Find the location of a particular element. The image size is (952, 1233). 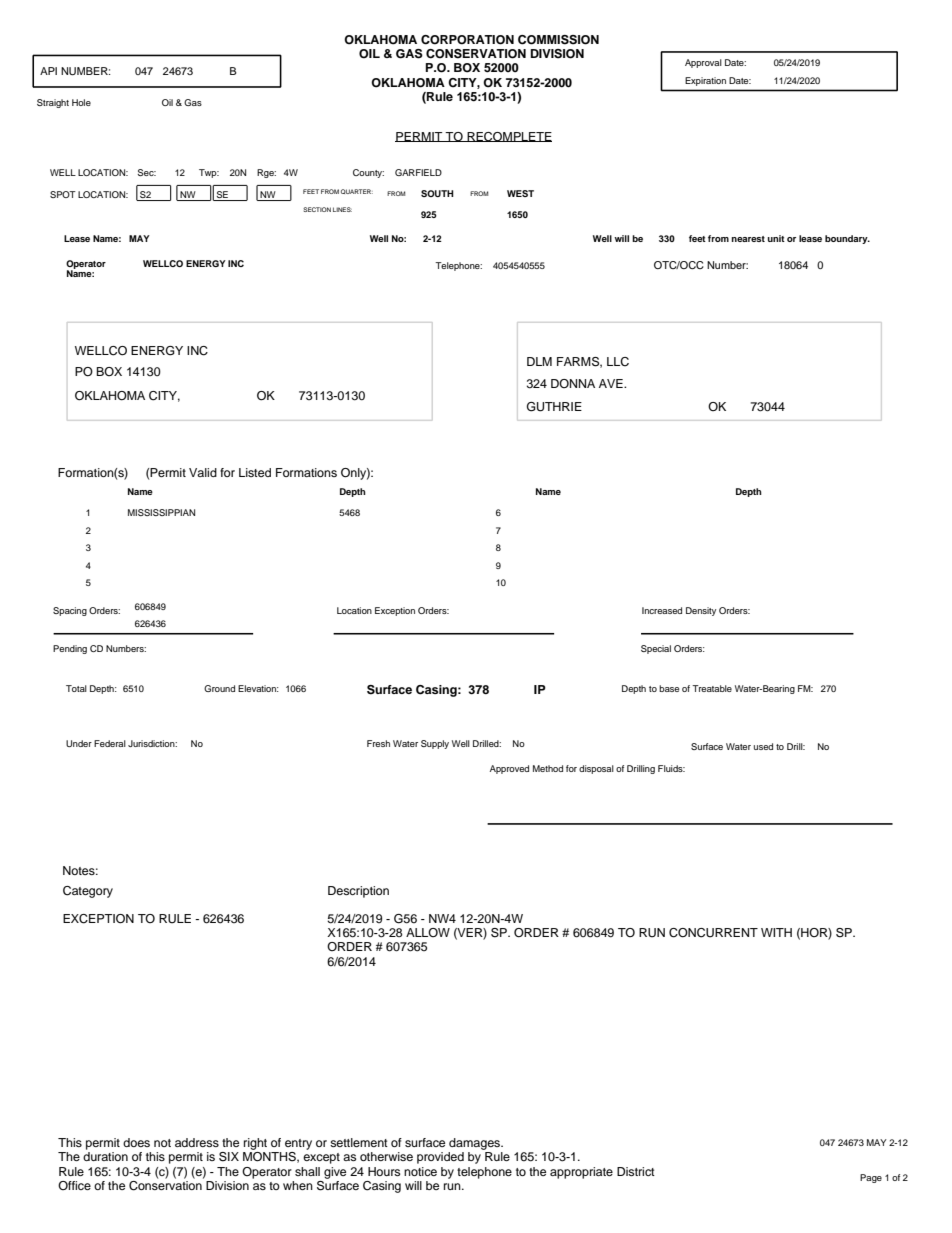

CORPORATION is located at coordinates (467, 40).
